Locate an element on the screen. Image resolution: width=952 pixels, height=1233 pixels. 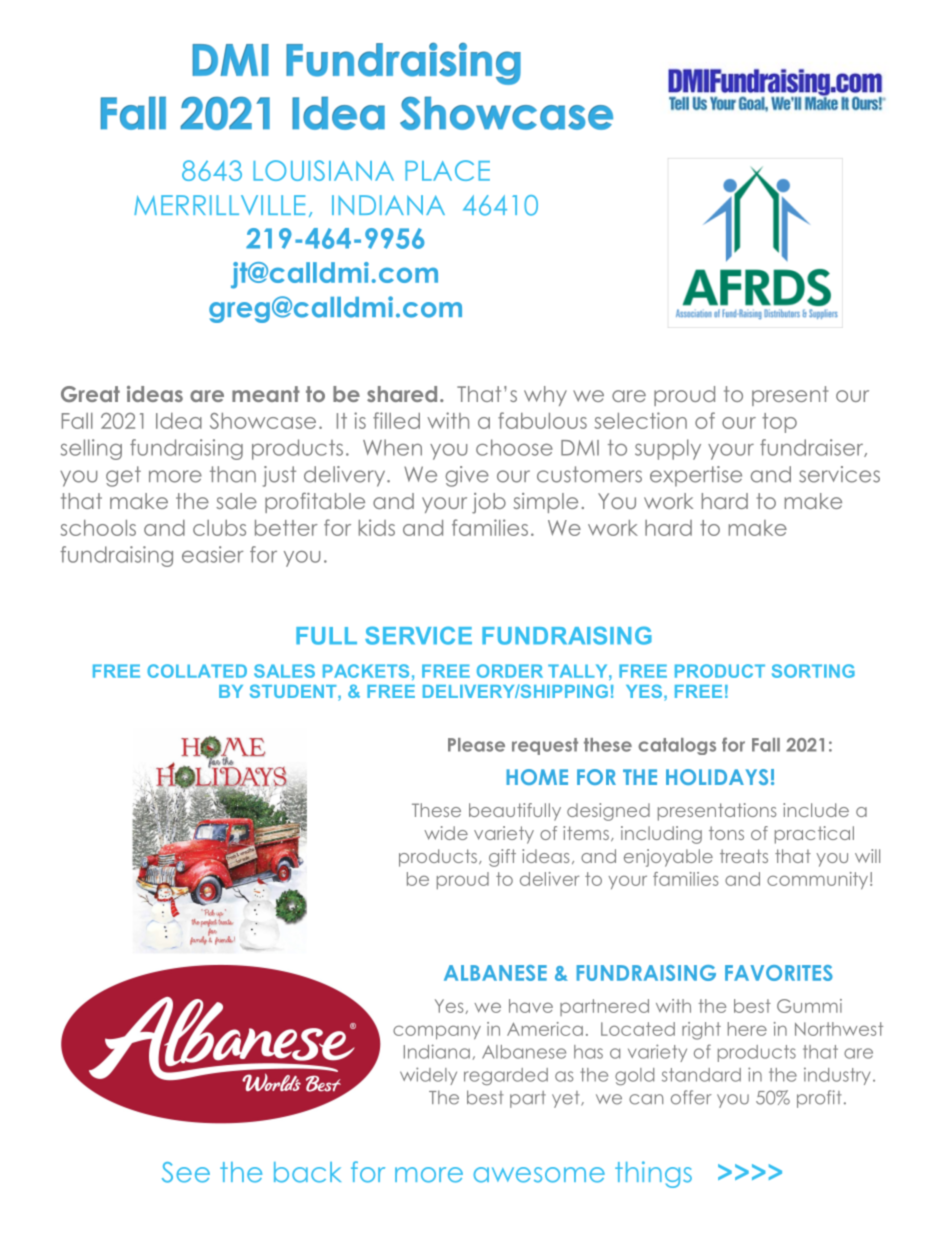
top is located at coordinates (779, 423).
